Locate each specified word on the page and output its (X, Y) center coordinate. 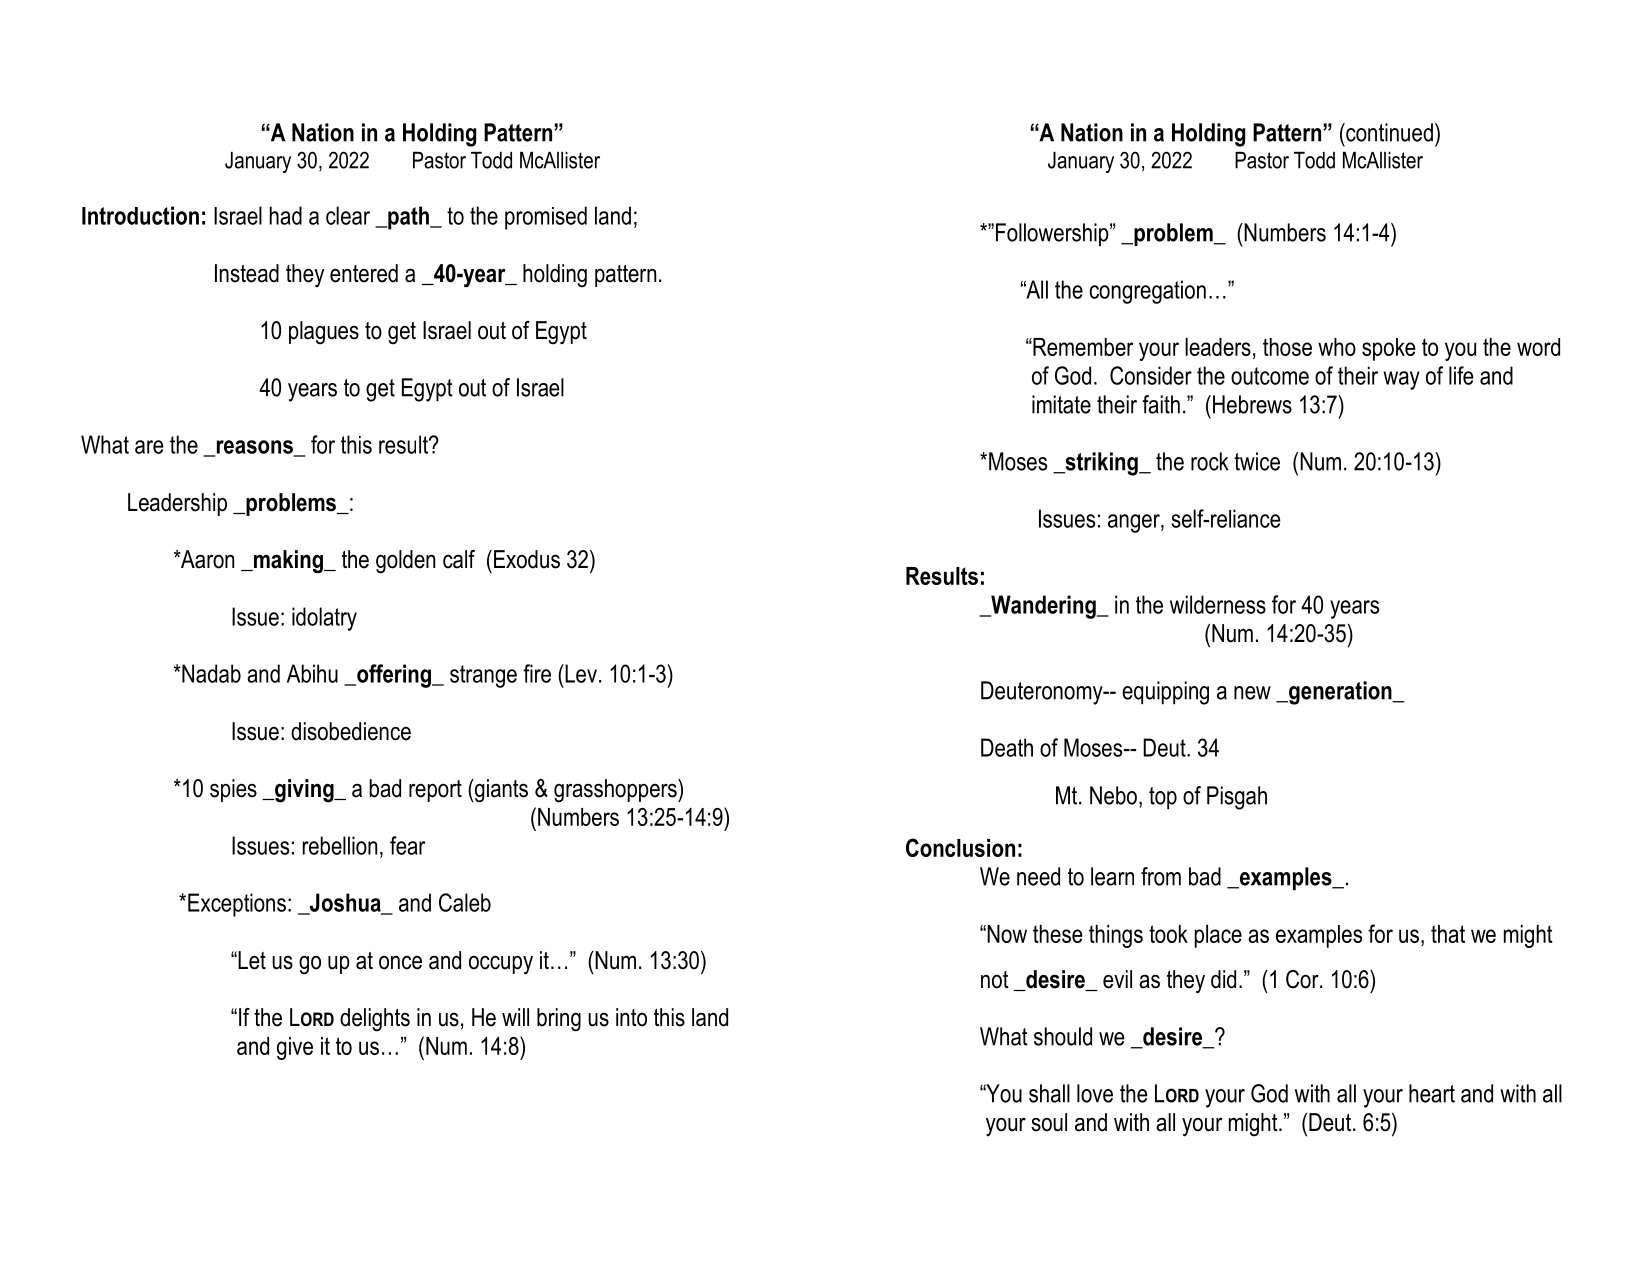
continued (1388, 132)
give (295, 1048)
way (1401, 380)
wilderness (1218, 604)
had (286, 215)
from (1161, 876)
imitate (1061, 404)
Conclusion (960, 847)
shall (1049, 1093)
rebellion (340, 845)
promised (546, 218)
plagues (324, 333)
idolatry (324, 619)
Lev (580, 673)
